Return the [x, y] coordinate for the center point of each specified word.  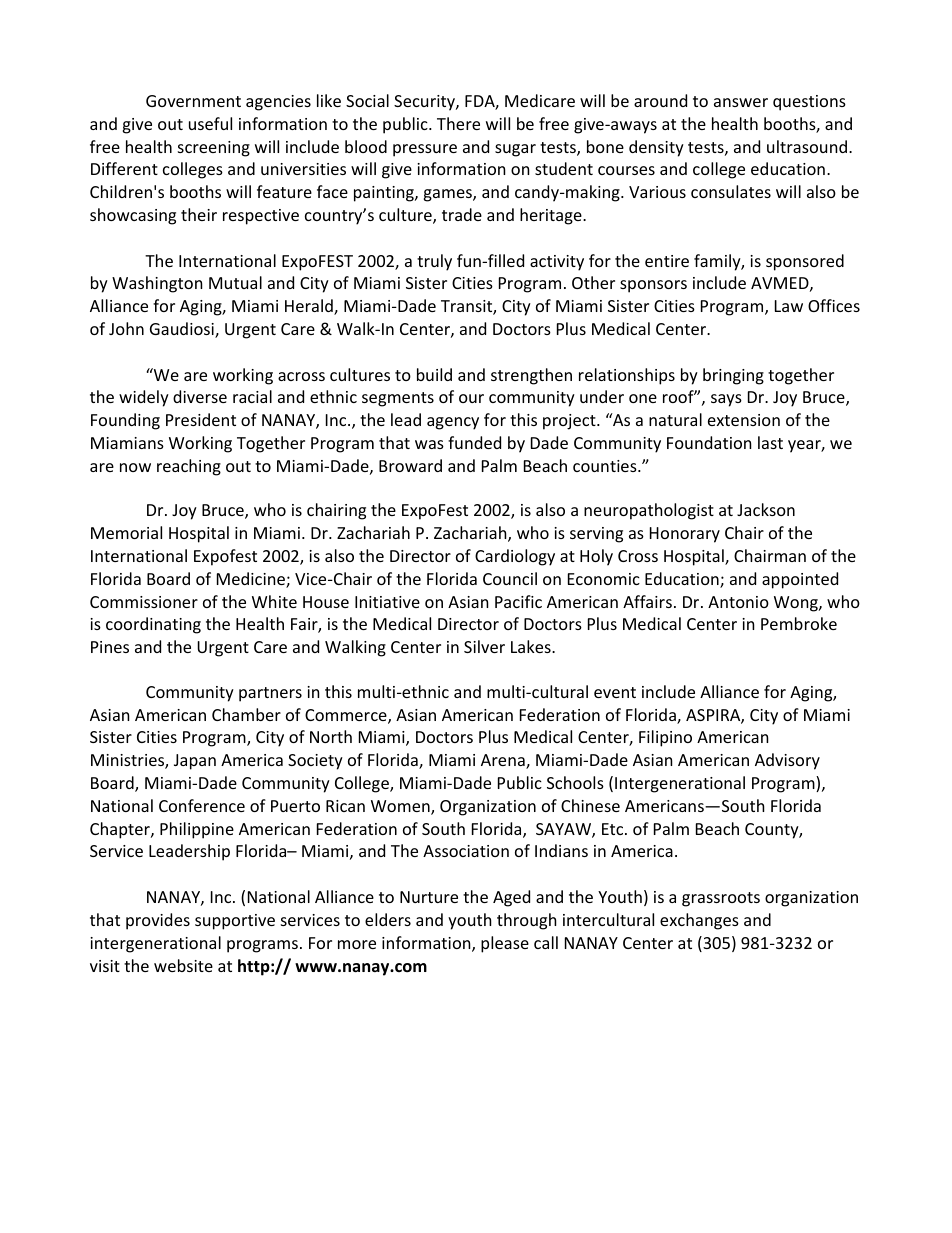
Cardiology [515, 557]
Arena [504, 761]
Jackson [766, 509]
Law [789, 306]
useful [210, 123]
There [458, 123]
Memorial [126, 532]
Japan [195, 762]
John [126, 328]
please [505, 944]
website [183, 965]
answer [741, 102]
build [434, 374]
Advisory [787, 761]
